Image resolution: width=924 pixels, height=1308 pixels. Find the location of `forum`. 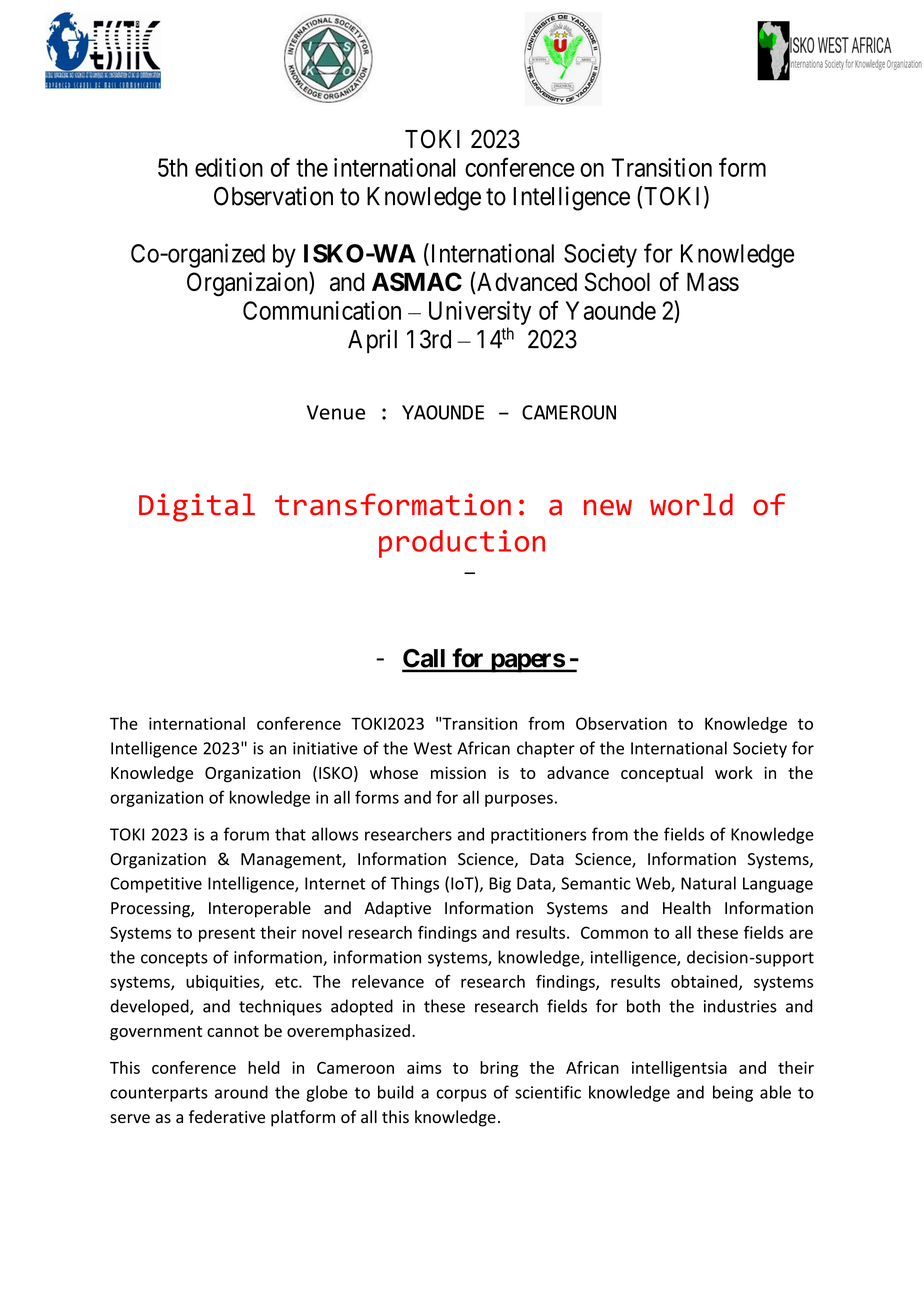

forum is located at coordinates (246, 834).
